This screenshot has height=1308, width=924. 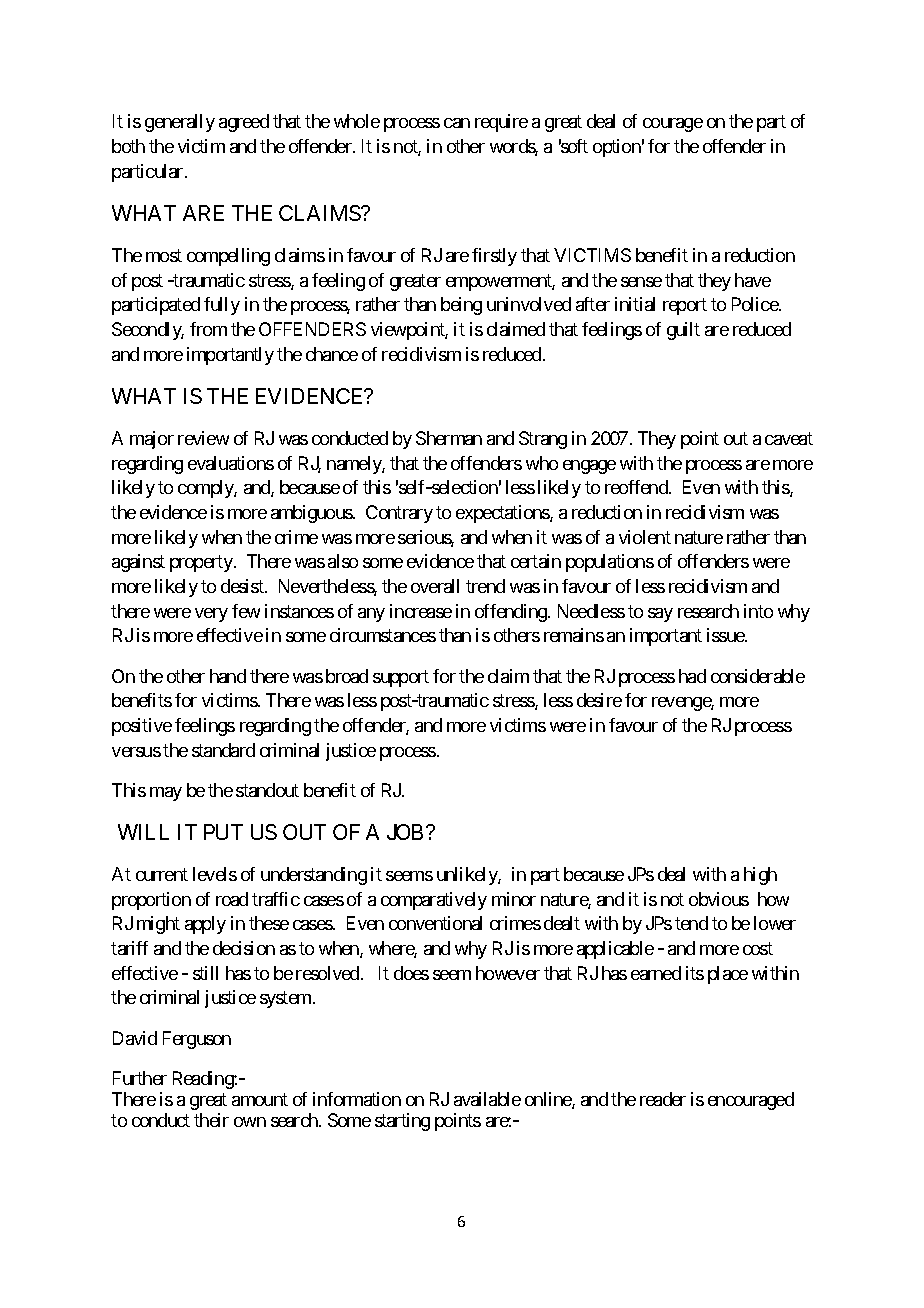 I want to click on available, so click(x=487, y=1099).
